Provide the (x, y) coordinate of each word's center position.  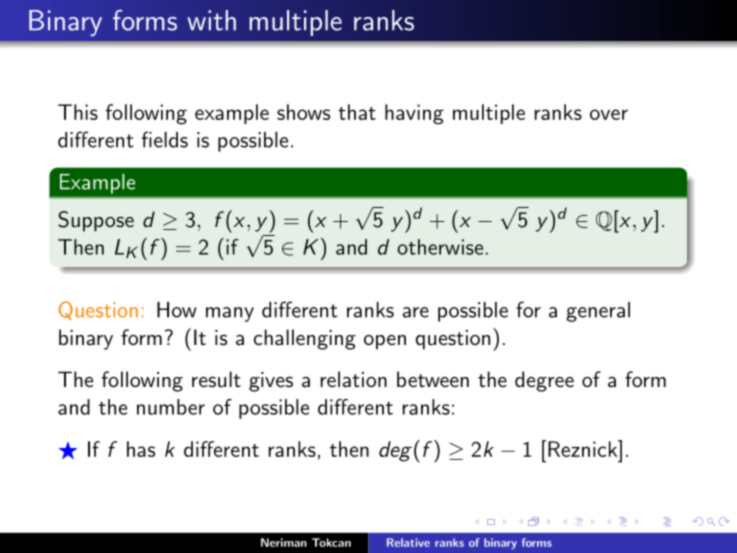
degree (544, 381)
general (598, 312)
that (357, 112)
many (230, 314)
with (211, 20)
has (141, 449)
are (416, 312)
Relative (408, 542)
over (609, 114)
